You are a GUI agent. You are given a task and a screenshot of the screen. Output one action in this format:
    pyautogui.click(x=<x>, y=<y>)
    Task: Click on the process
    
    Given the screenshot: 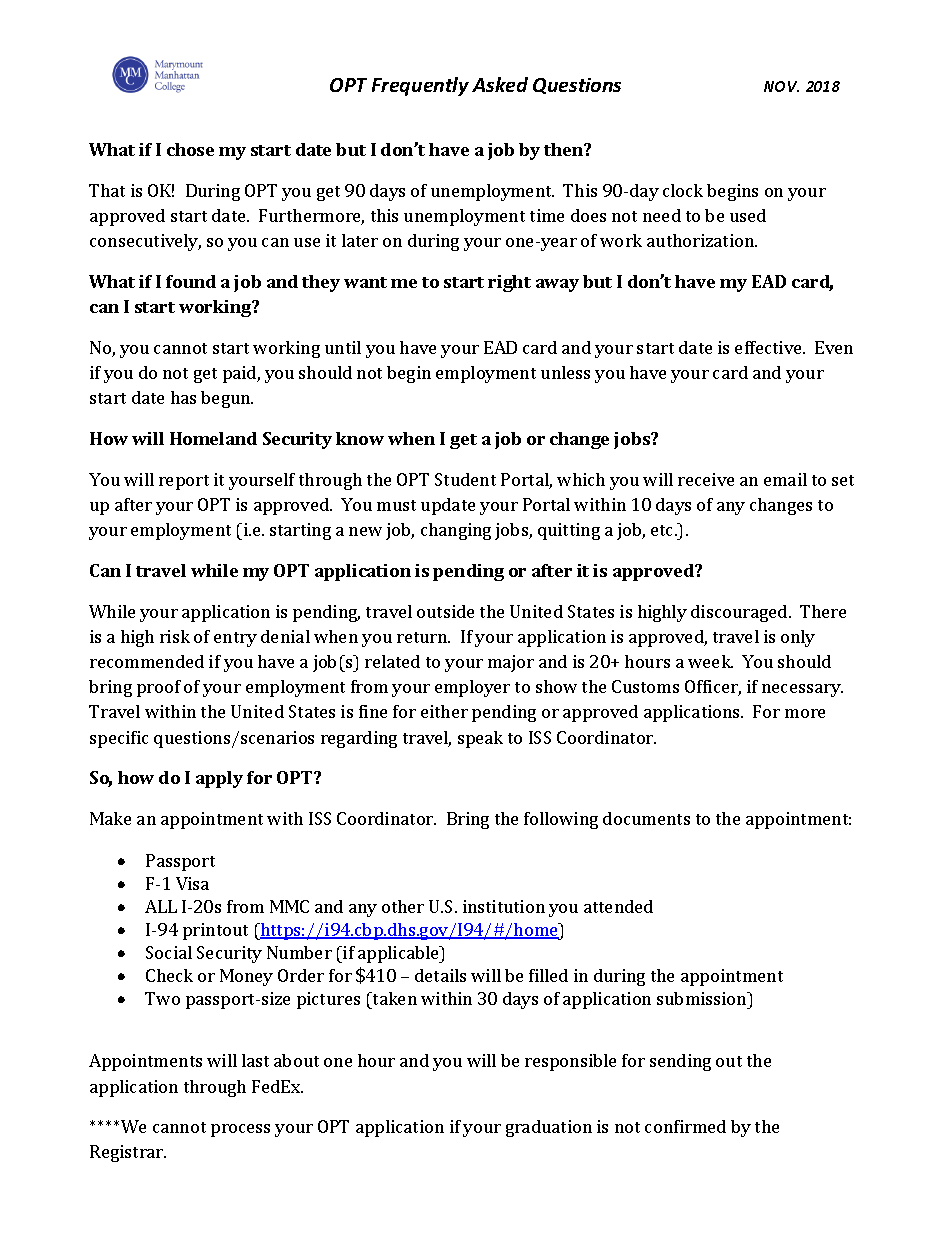 What is the action you would take?
    pyautogui.click(x=240, y=1130)
